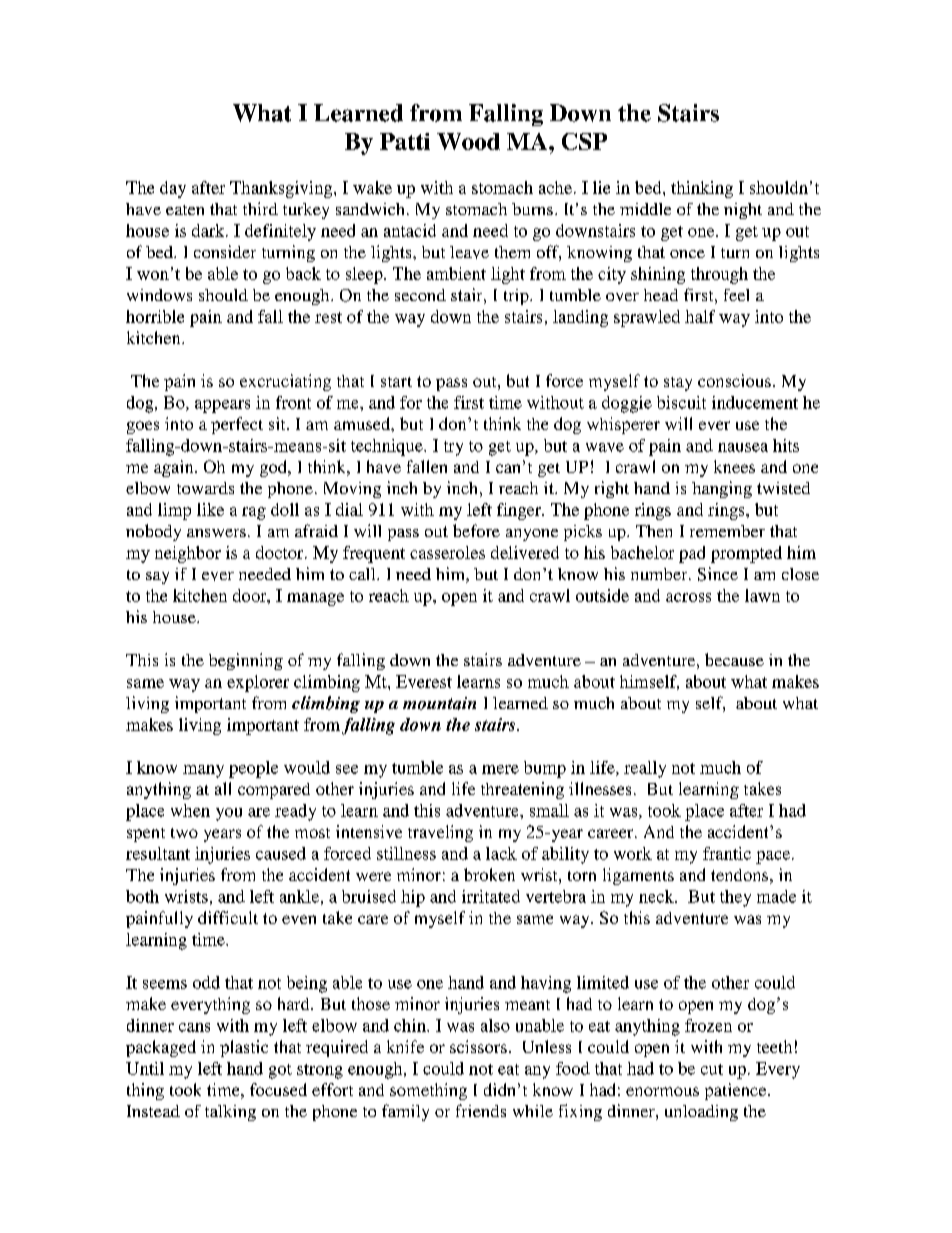  Describe the element at coordinates (743, 211) in the image. I see `night` at that location.
